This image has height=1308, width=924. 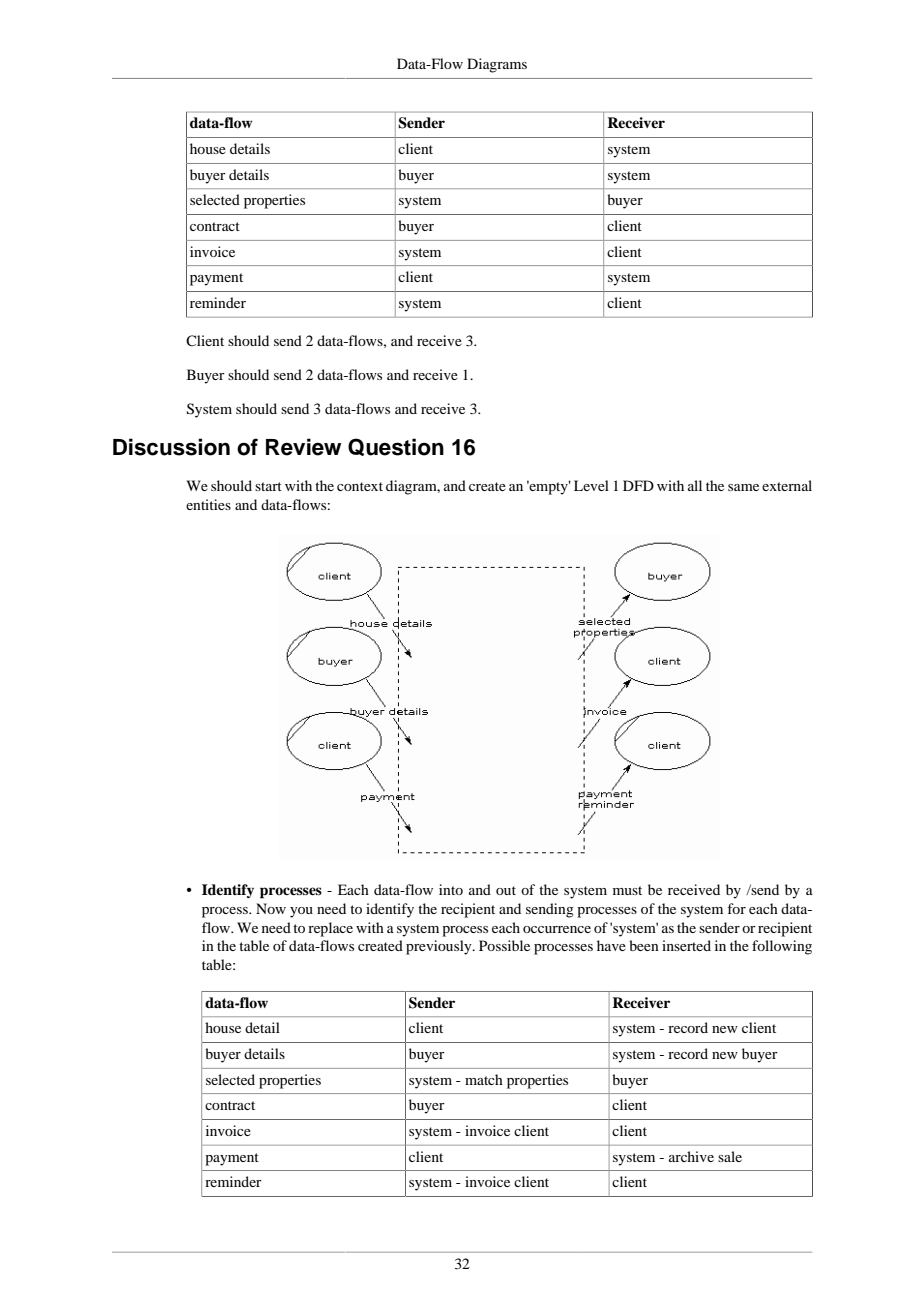 What do you see at coordinates (743, 487) in the image?
I see `same` at bounding box center [743, 487].
